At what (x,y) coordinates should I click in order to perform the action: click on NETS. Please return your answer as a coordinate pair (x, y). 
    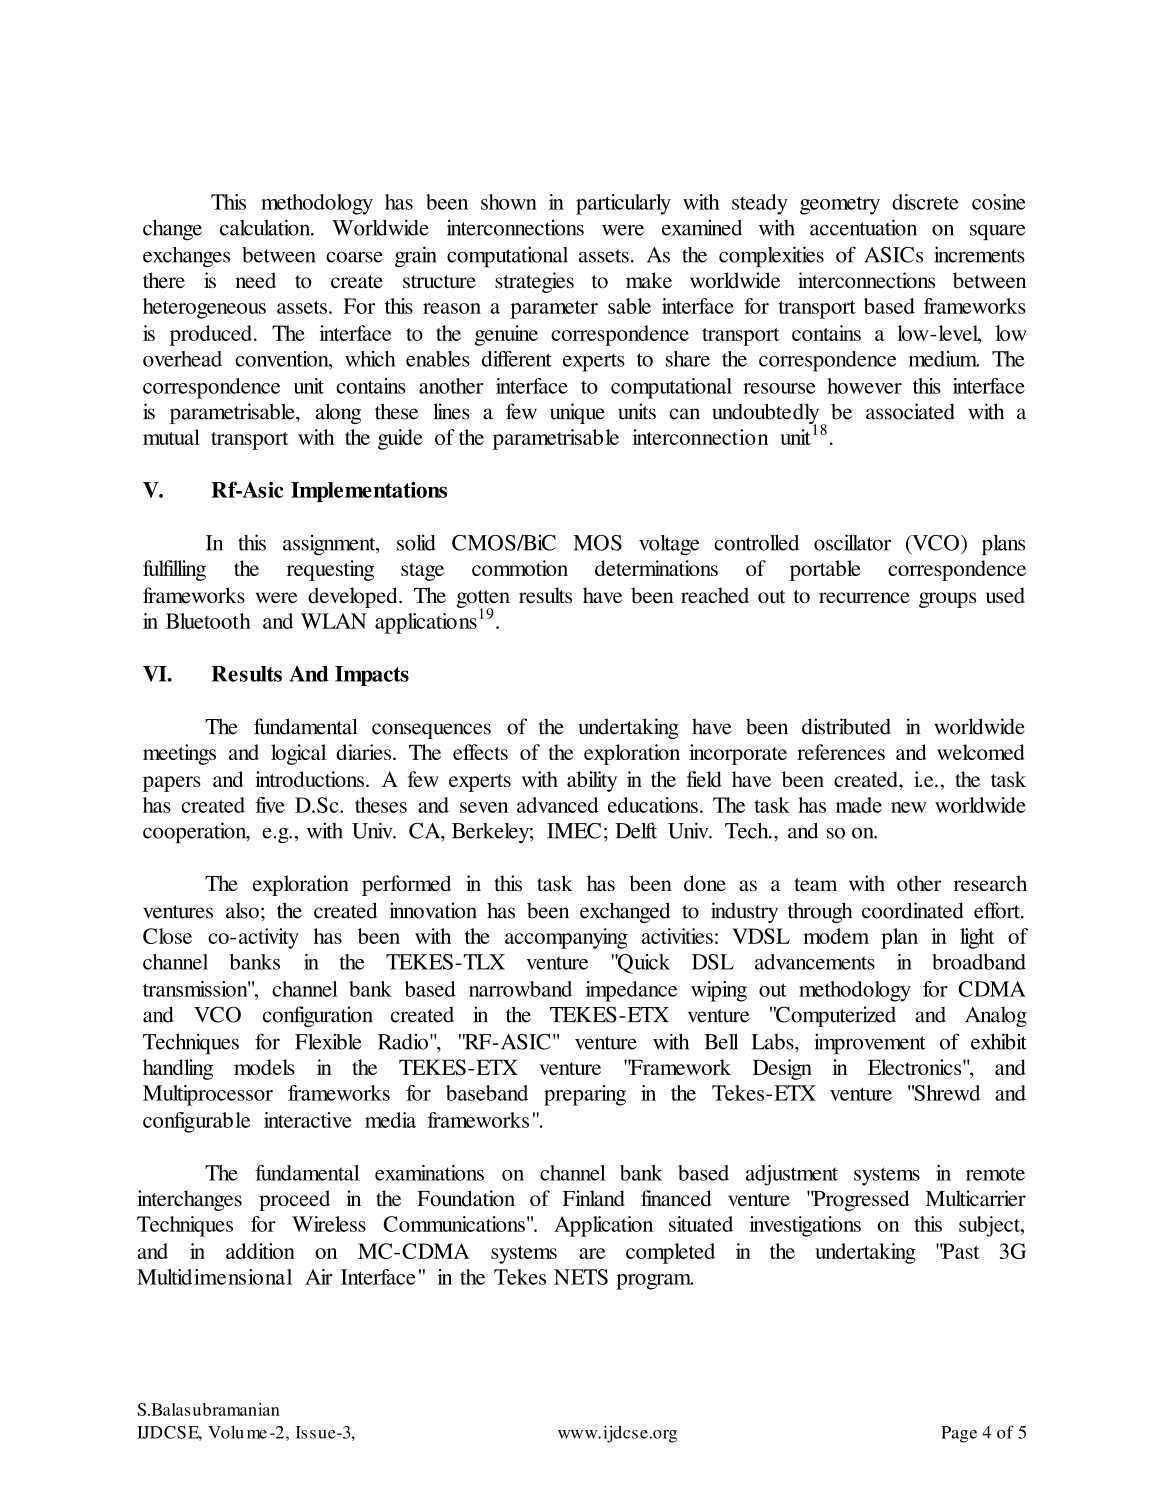
    Looking at the image, I should click on (581, 1277).
